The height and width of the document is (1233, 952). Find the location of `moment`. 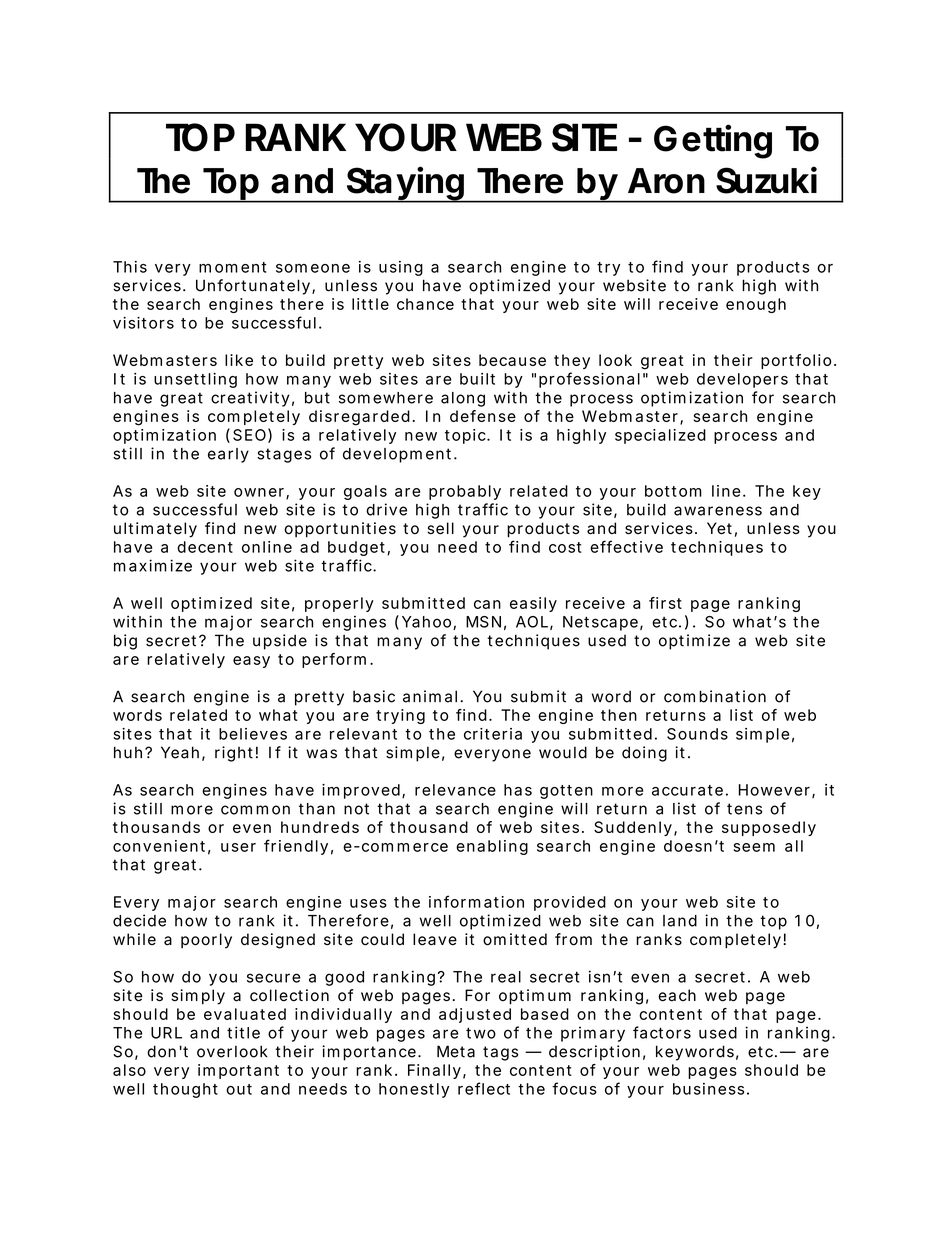

moment is located at coordinates (233, 267).
